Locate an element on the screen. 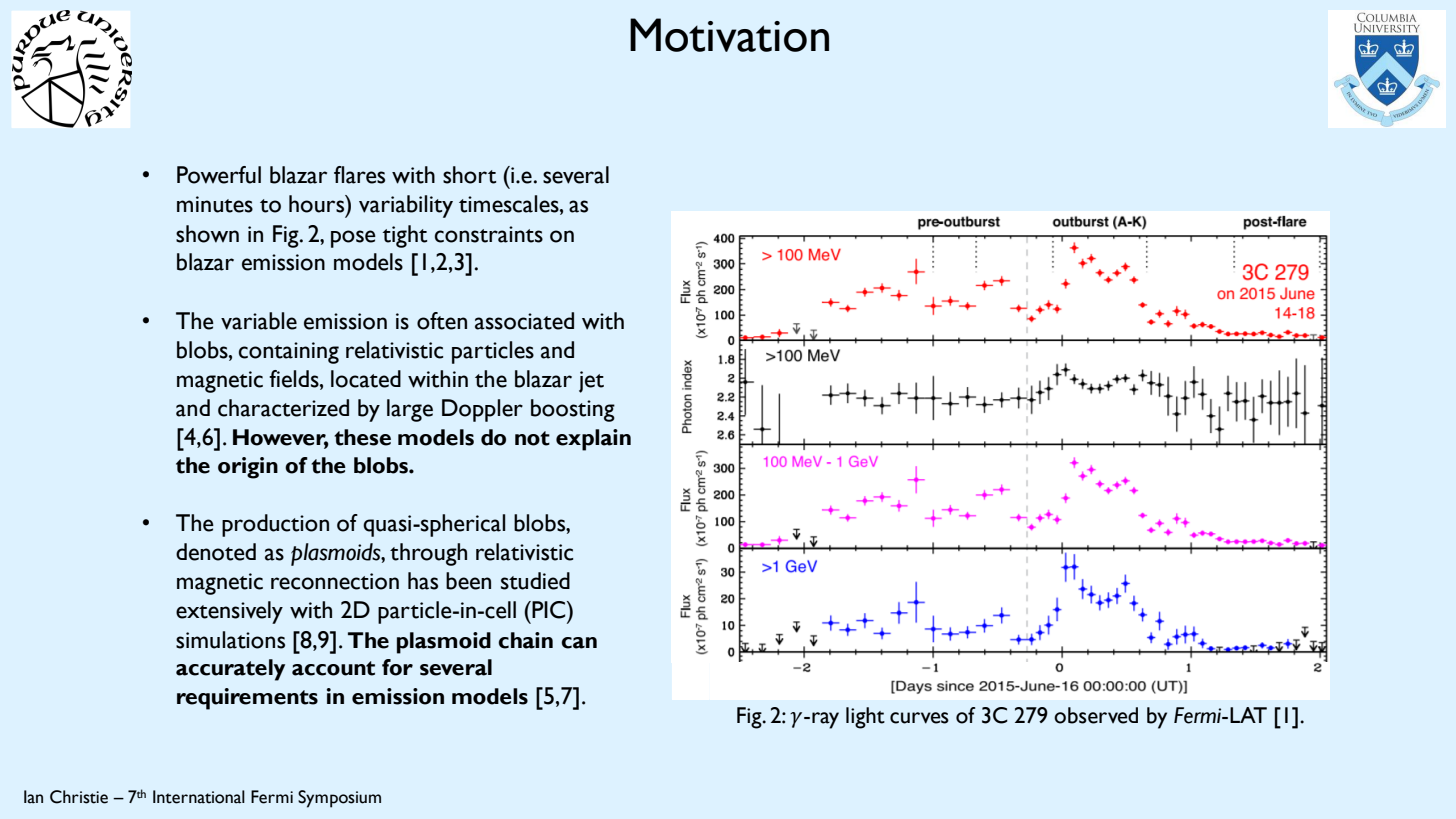 The image size is (1456, 819). explain is located at coordinates (593, 440).
